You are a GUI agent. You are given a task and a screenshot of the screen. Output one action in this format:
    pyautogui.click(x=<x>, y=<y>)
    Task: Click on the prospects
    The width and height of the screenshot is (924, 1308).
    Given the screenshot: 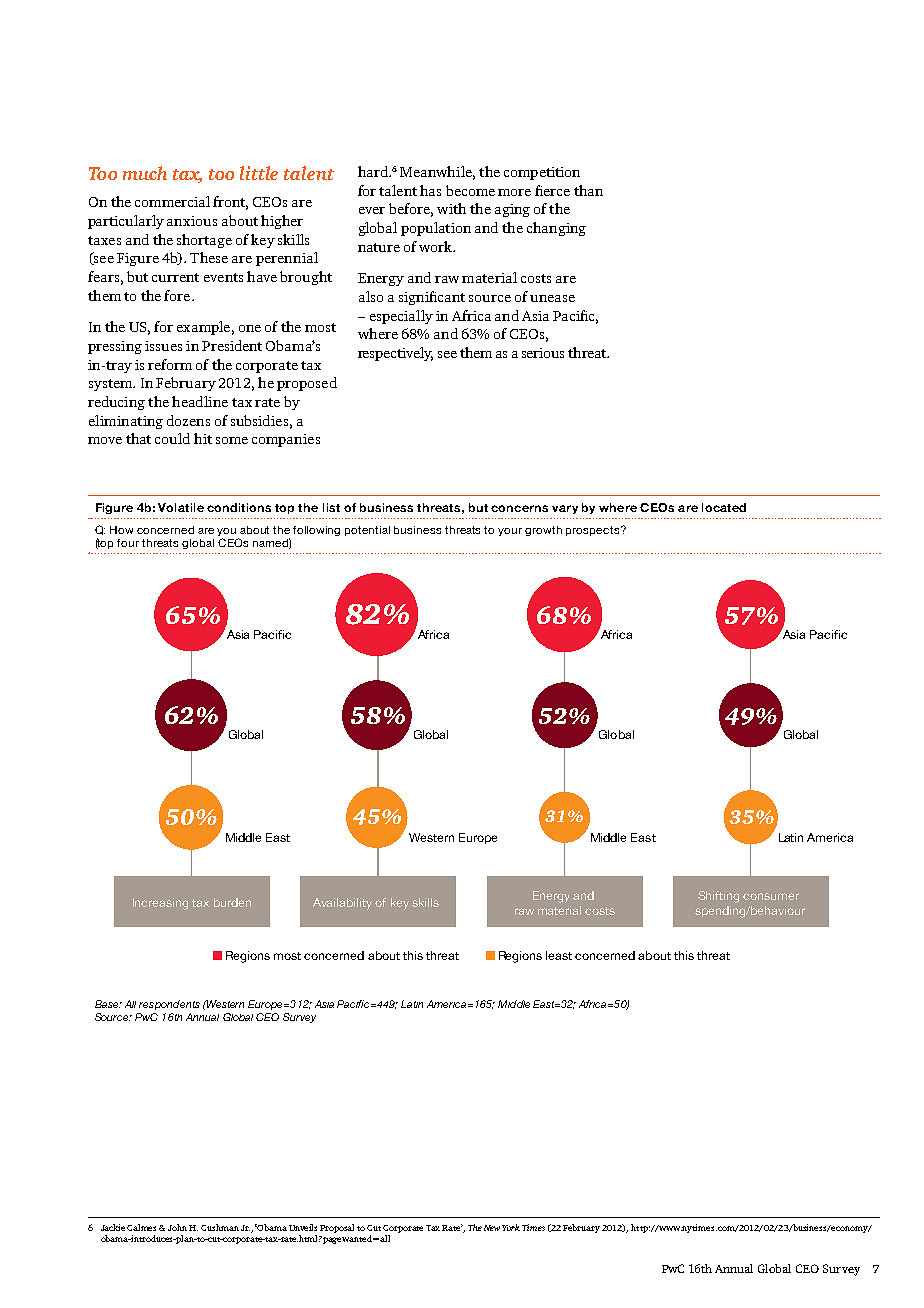 What is the action you would take?
    pyautogui.click(x=594, y=531)
